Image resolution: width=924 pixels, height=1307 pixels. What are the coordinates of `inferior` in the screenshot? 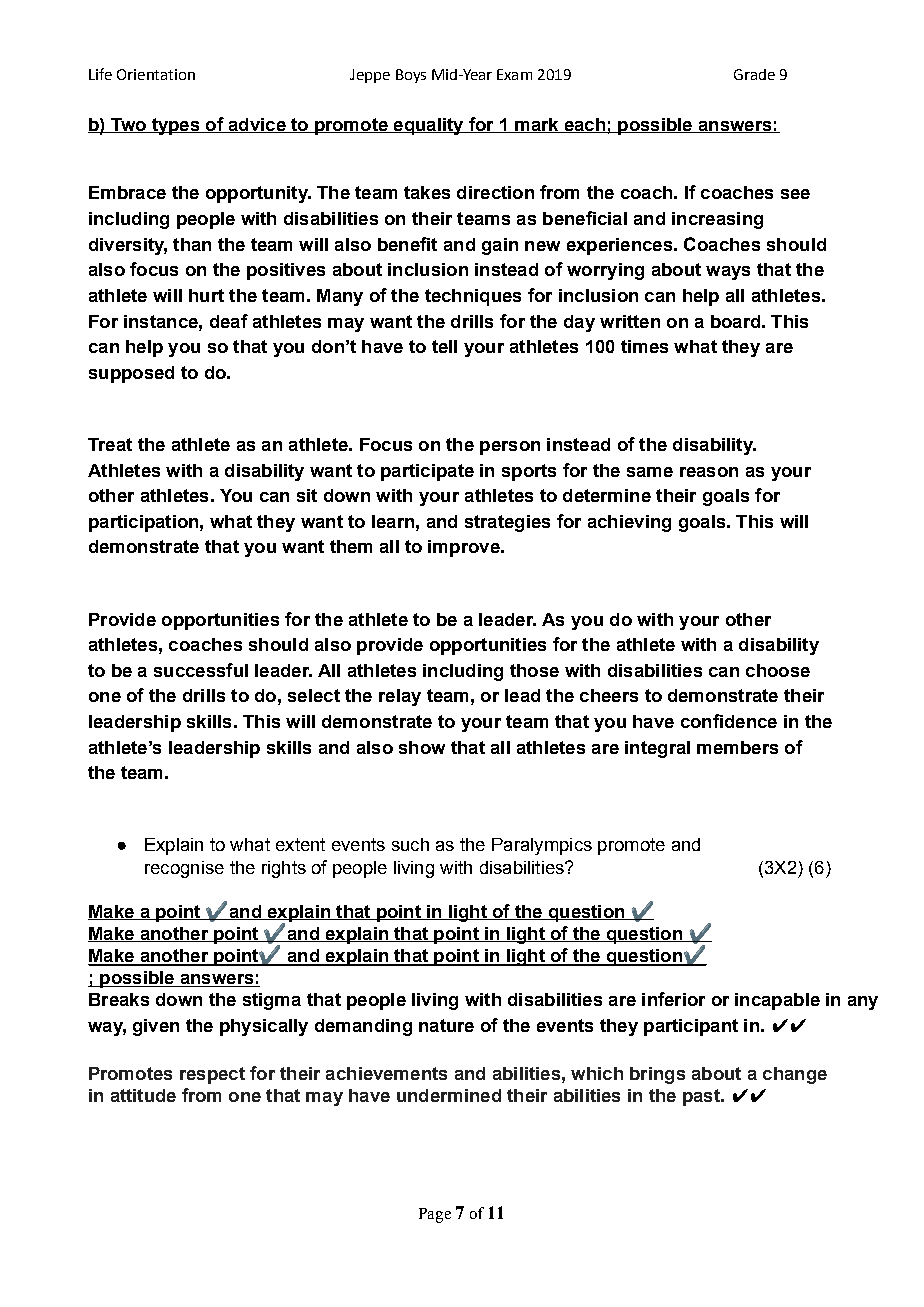 It's located at (673, 999).
